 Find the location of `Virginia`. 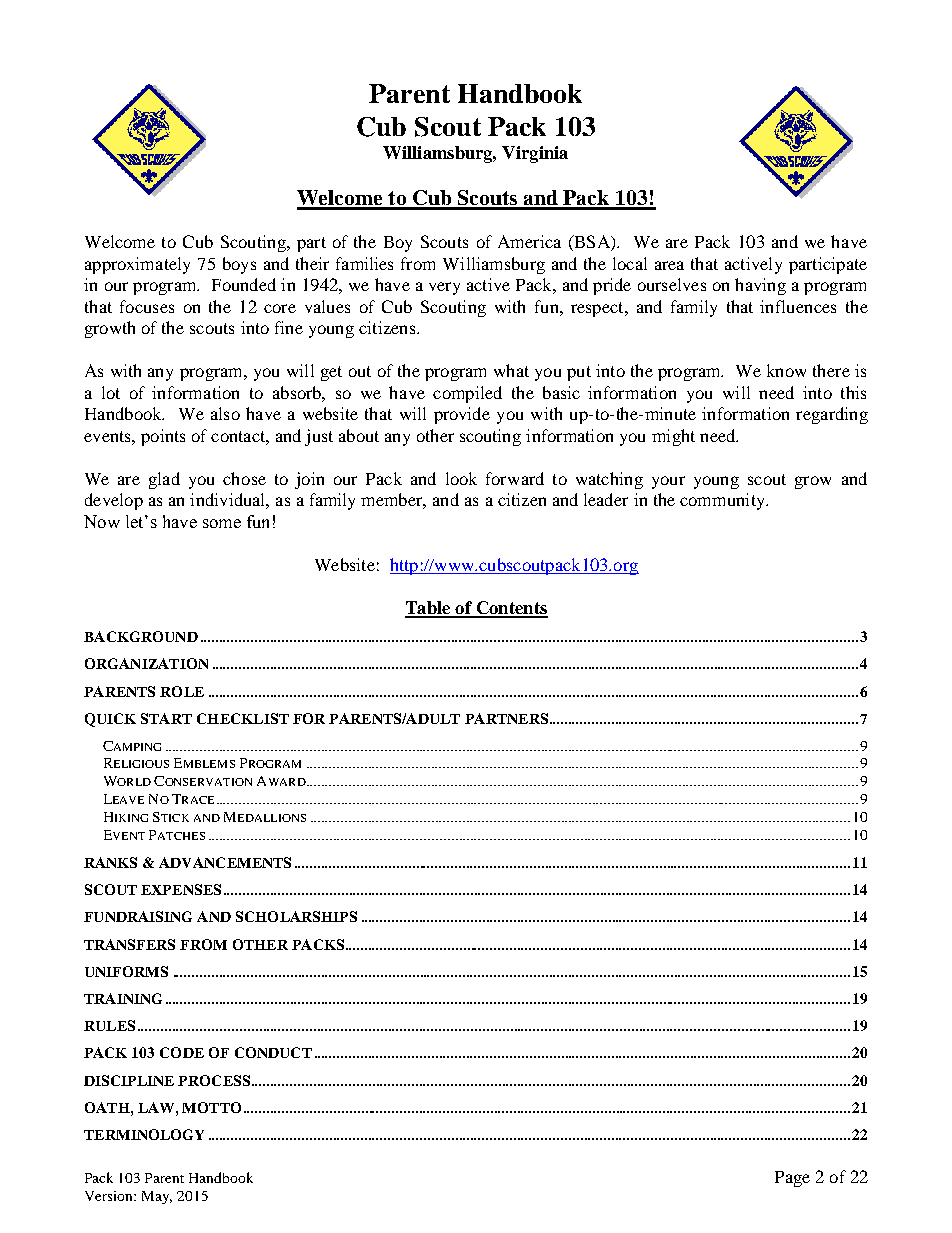

Virginia is located at coordinates (535, 154).
